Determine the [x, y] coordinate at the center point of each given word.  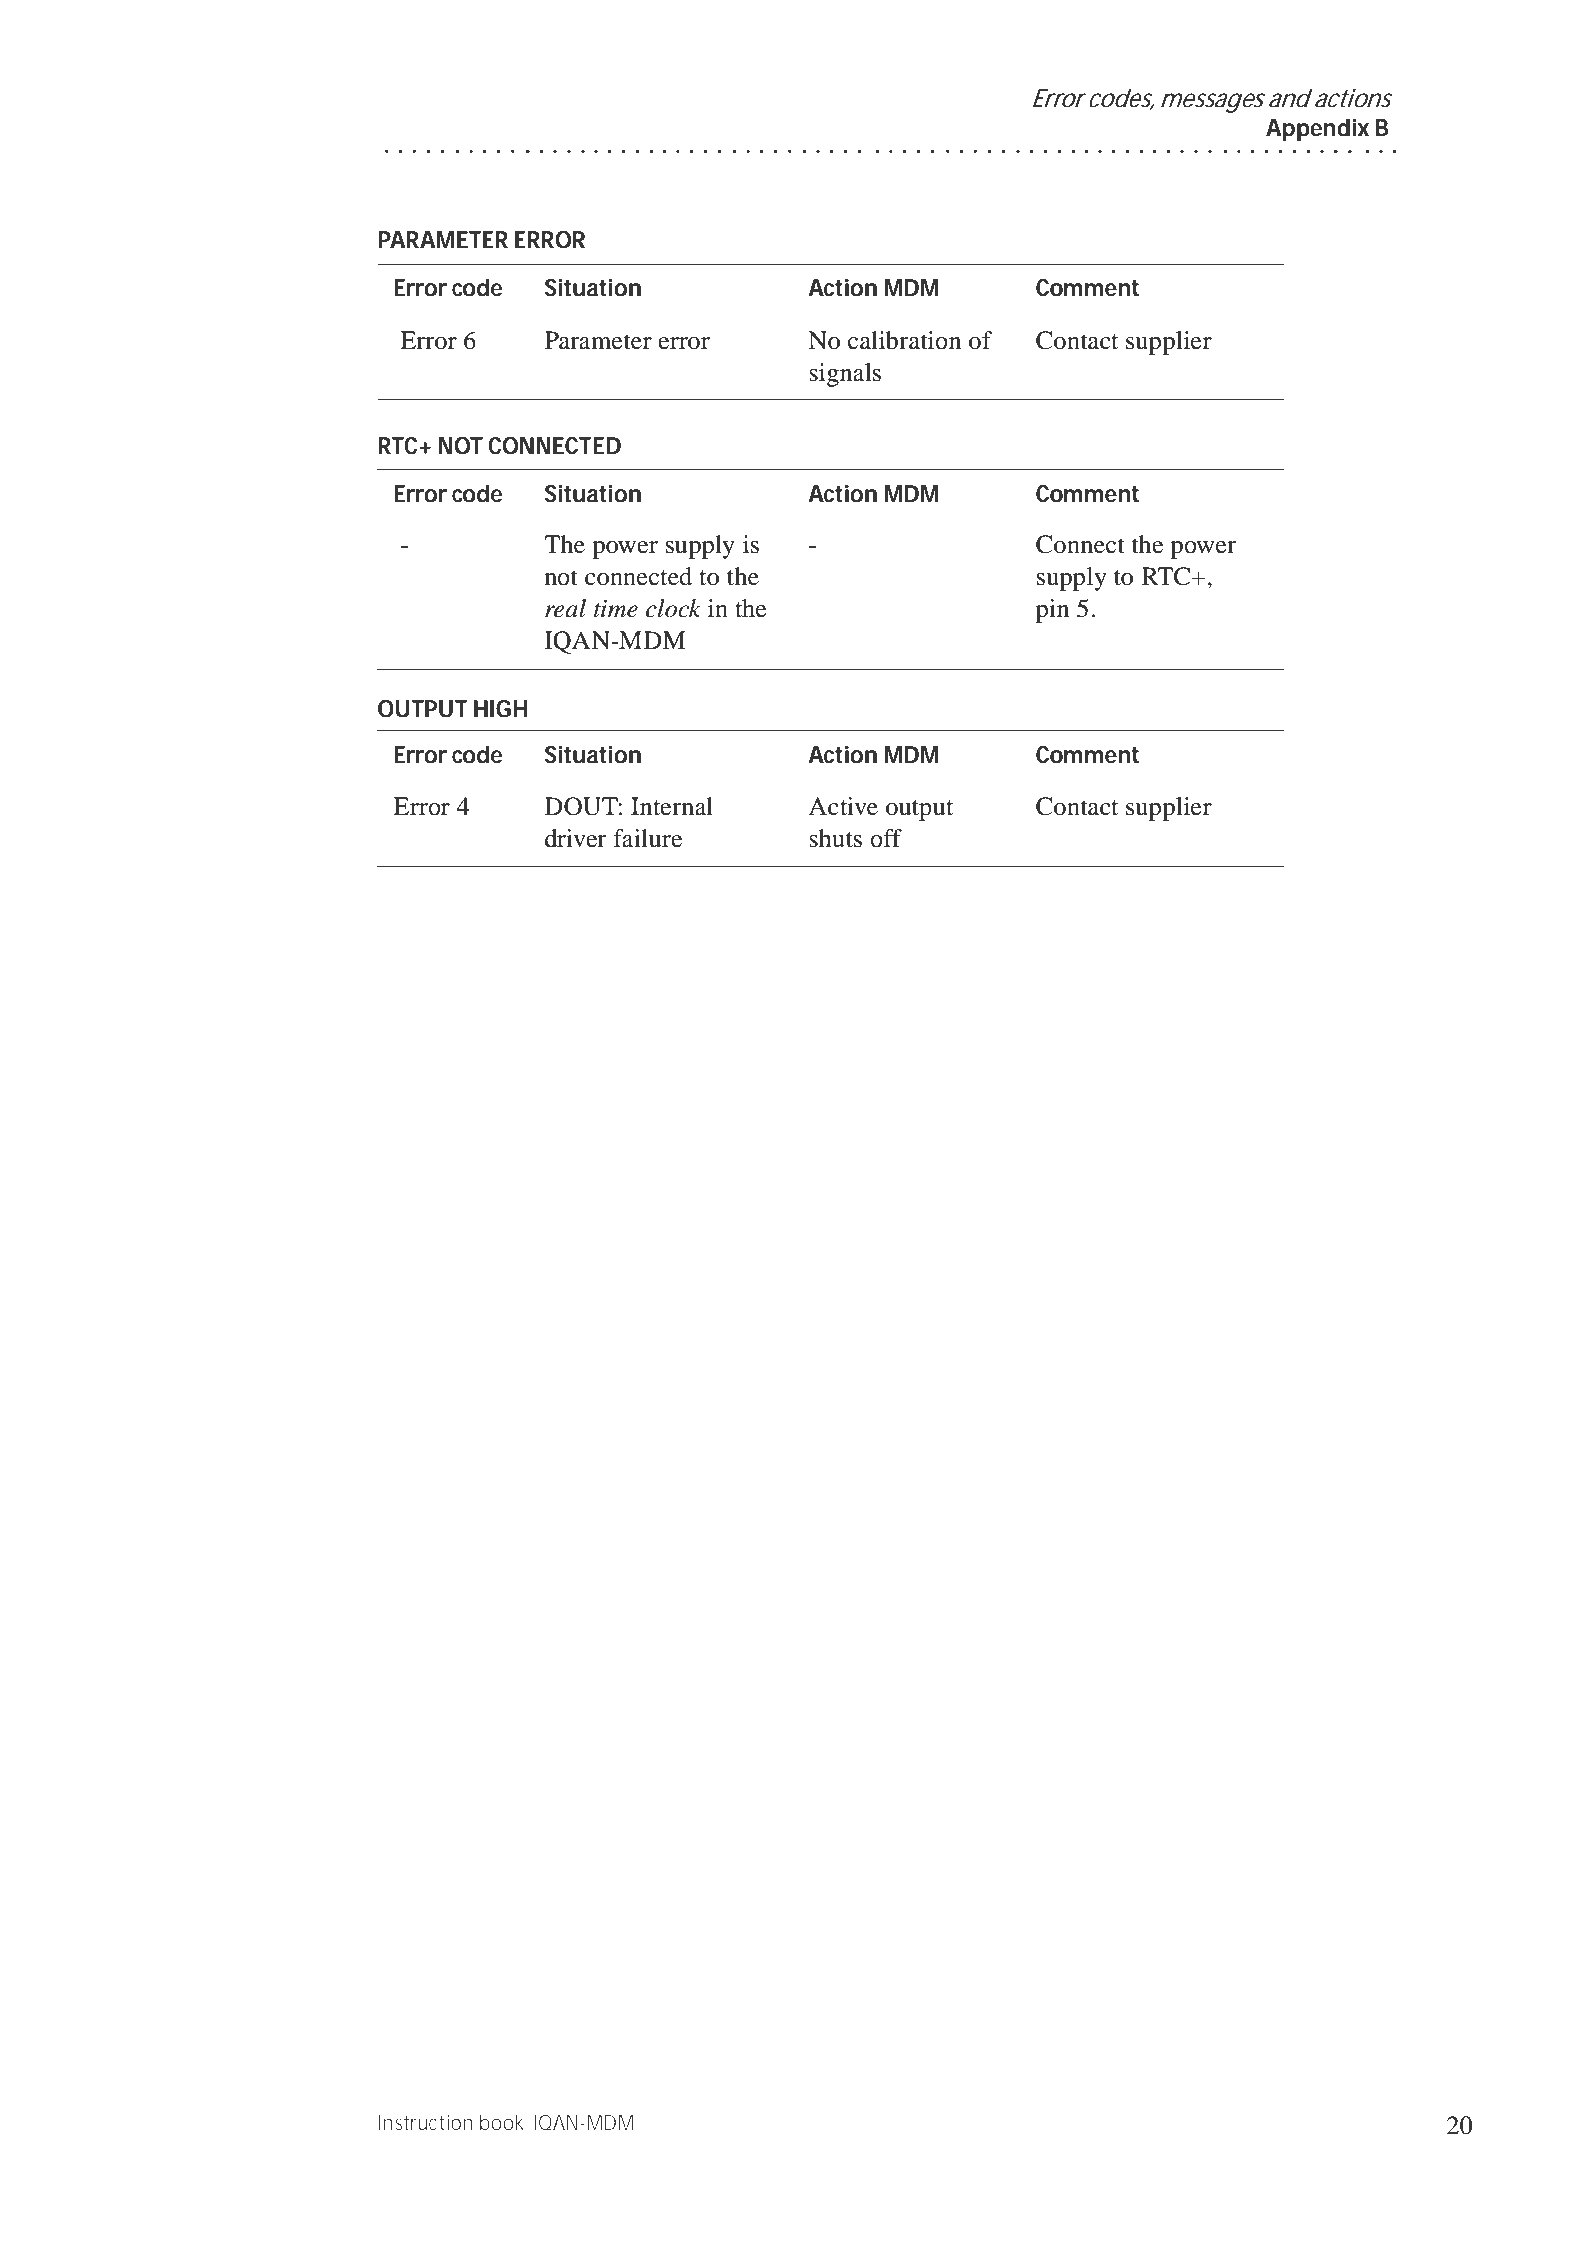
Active [843, 806]
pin [1053, 611]
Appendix [1317, 130]
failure [647, 838]
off [886, 838]
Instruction [426, 2122]
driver [575, 838]
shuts [835, 838]
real [565, 608]
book [503, 2123]
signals [845, 375]
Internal [672, 806]
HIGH [500, 709]
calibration [905, 340]
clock [673, 608]
